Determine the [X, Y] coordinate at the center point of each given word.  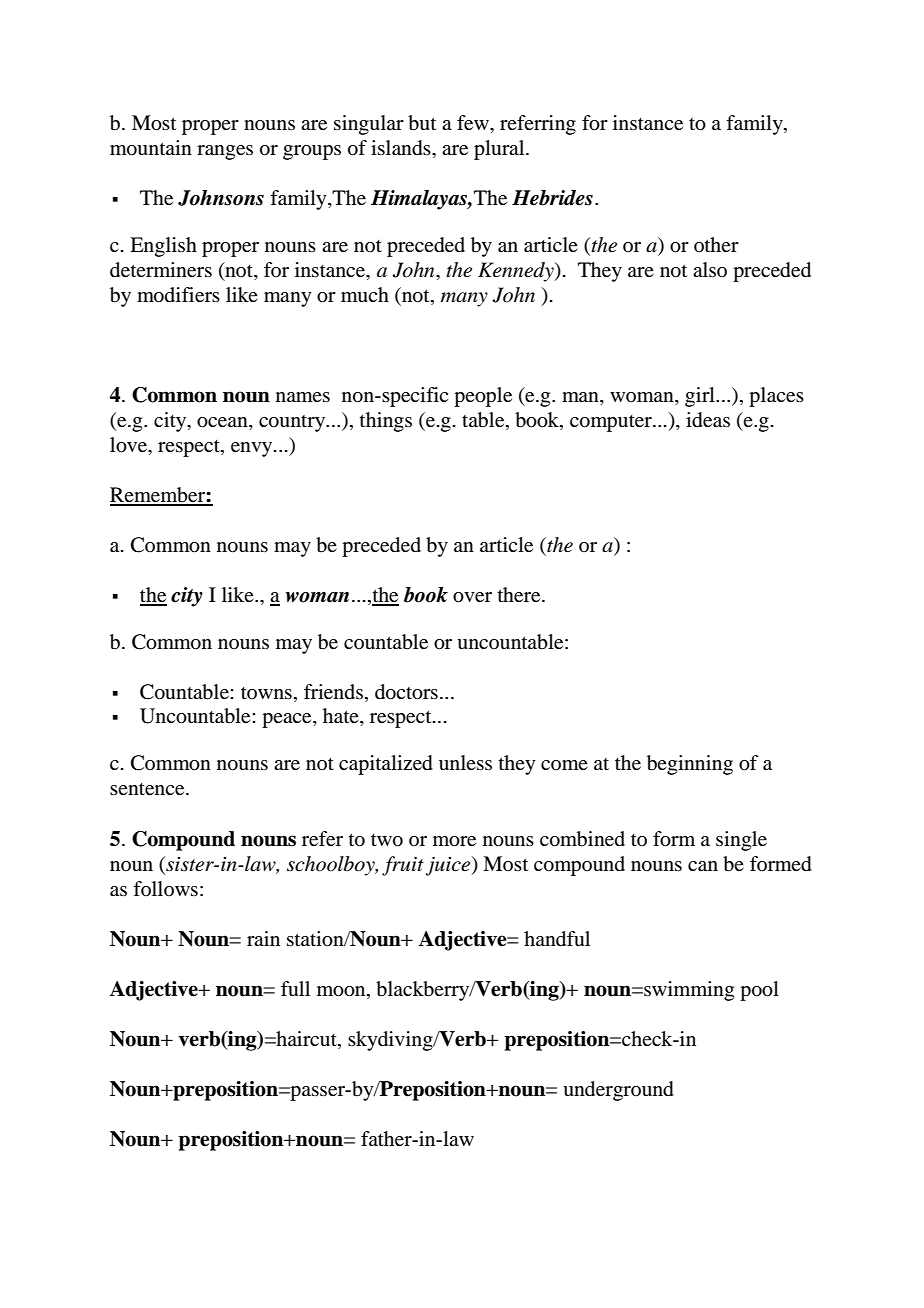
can [703, 866]
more [454, 841]
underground [618, 1091]
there [520, 595]
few [474, 123]
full [295, 988]
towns [266, 693]
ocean [223, 422]
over [472, 597]
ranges [225, 152]
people [483, 397]
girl [701, 397]
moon [342, 991]
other [716, 244]
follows [165, 888]
